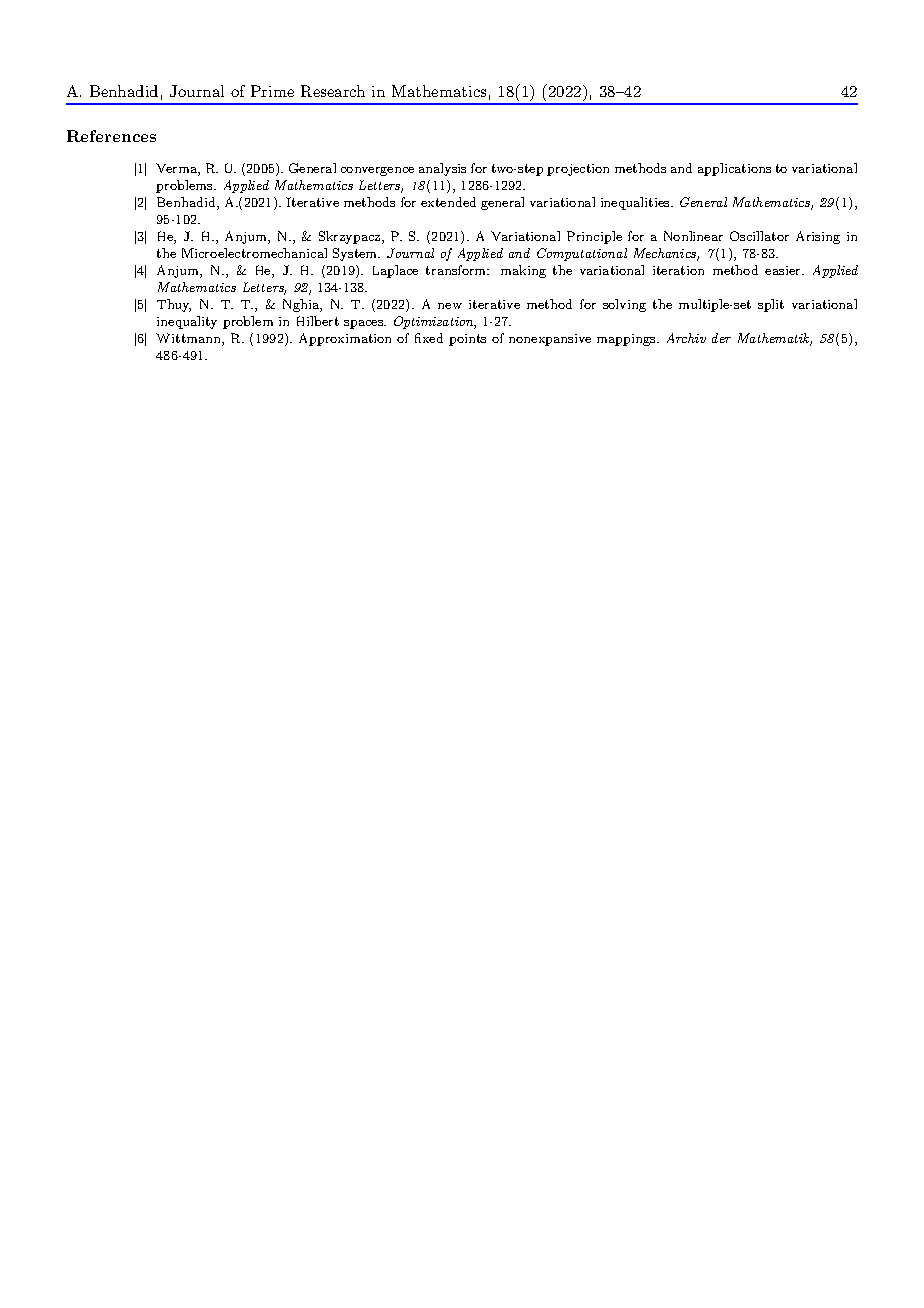  I want to click on applications, so click(734, 169).
